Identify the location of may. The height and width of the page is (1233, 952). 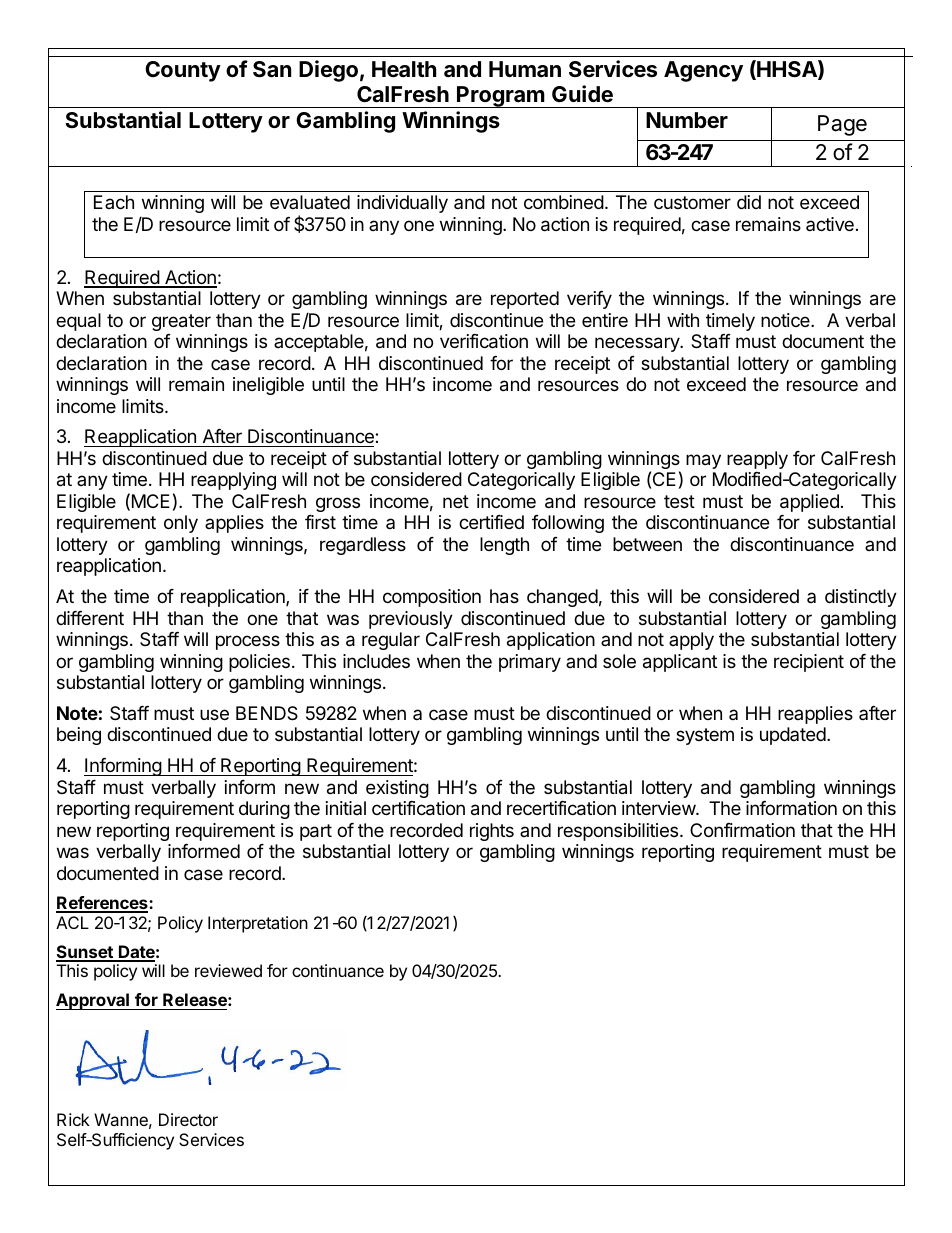
(703, 461).
